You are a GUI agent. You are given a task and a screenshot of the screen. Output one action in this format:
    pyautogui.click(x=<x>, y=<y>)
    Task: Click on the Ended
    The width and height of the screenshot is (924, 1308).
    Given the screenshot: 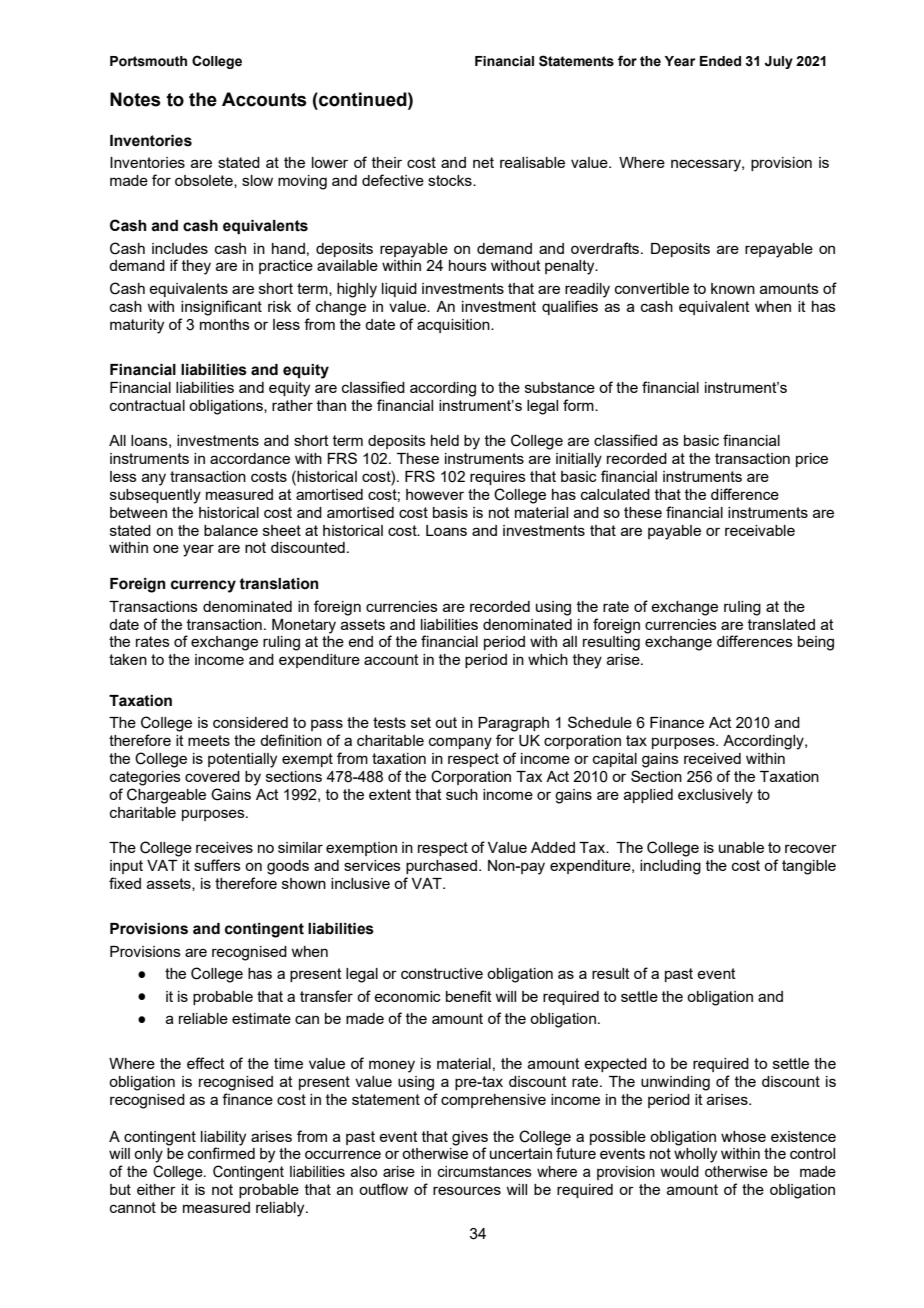 What is the action you would take?
    pyautogui.click(x=720, y=61)
